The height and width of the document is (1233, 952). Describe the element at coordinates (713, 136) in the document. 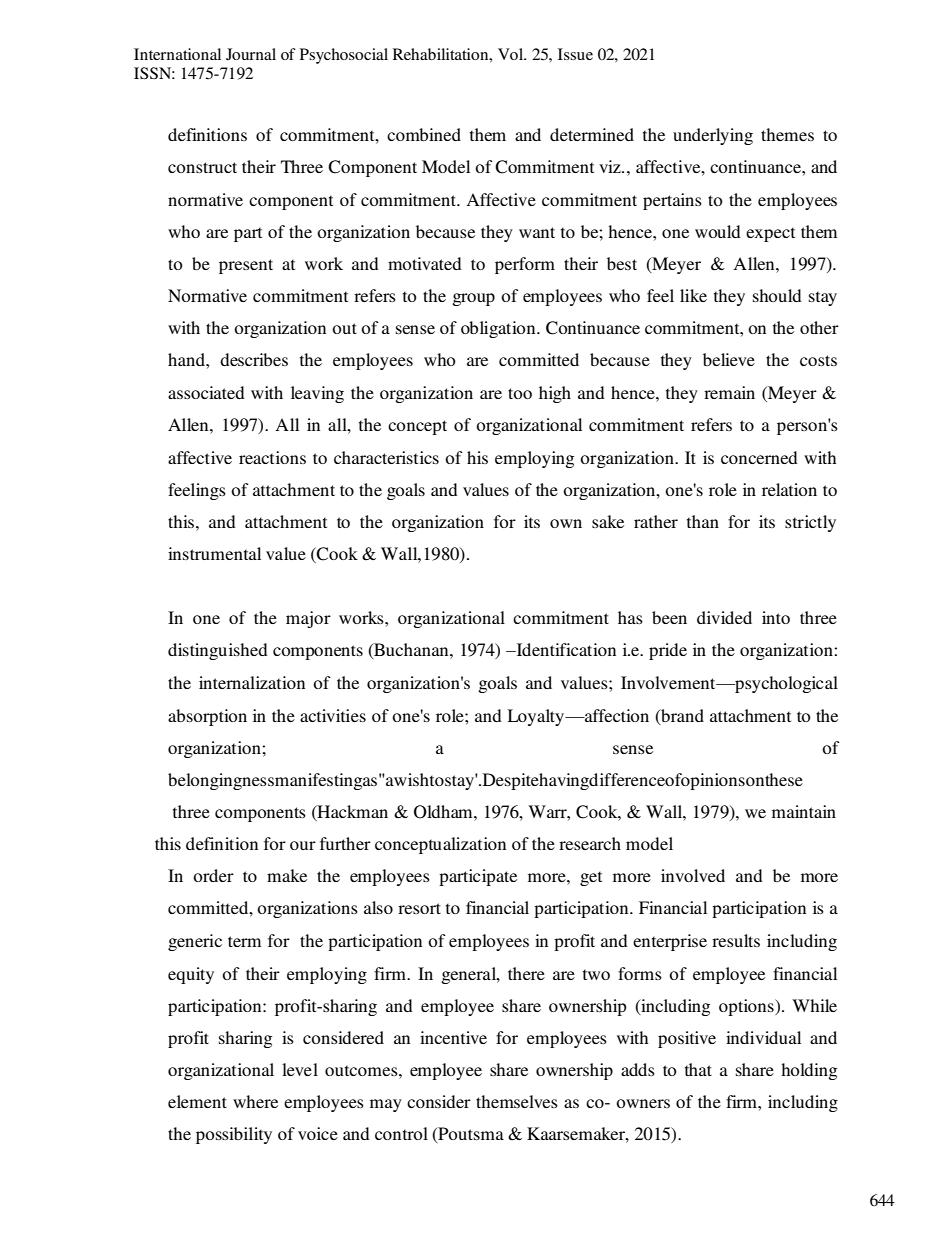

I see `underlying` at that location.
